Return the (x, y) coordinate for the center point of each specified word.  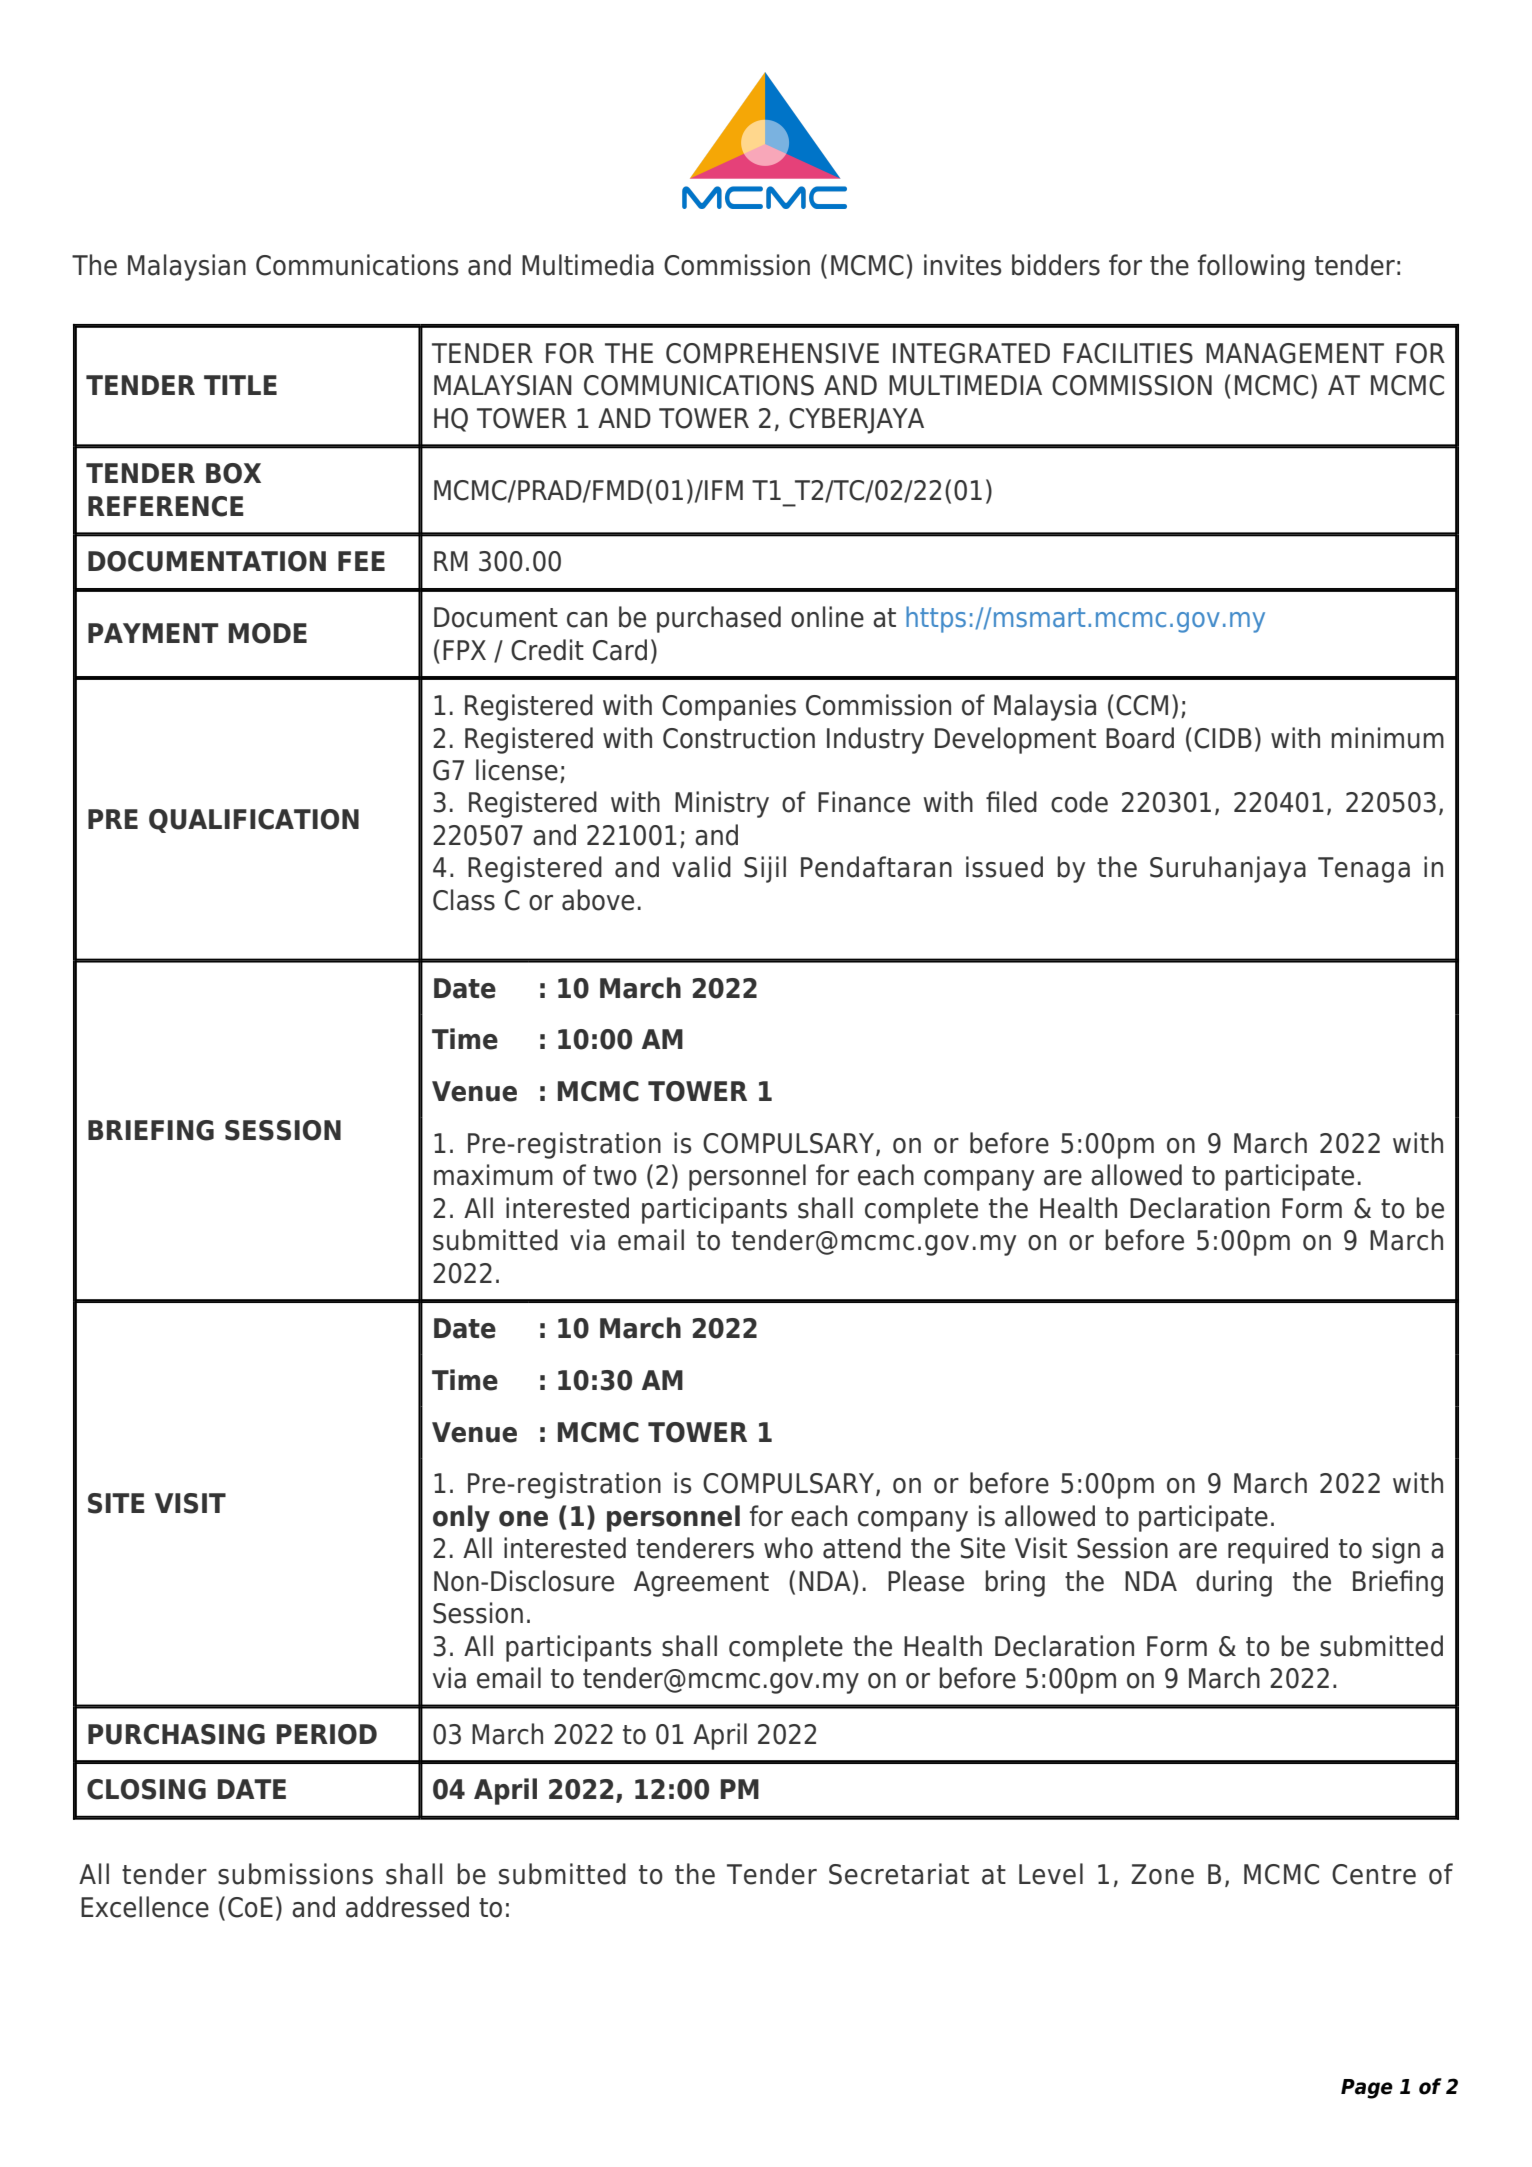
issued (1004, 867)
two (615, 1176)
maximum (493, 1175)
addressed (407, 1907)
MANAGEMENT (1295, 353)
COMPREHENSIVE (772, 353)
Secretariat (899, 1874)
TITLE (240, 385)
